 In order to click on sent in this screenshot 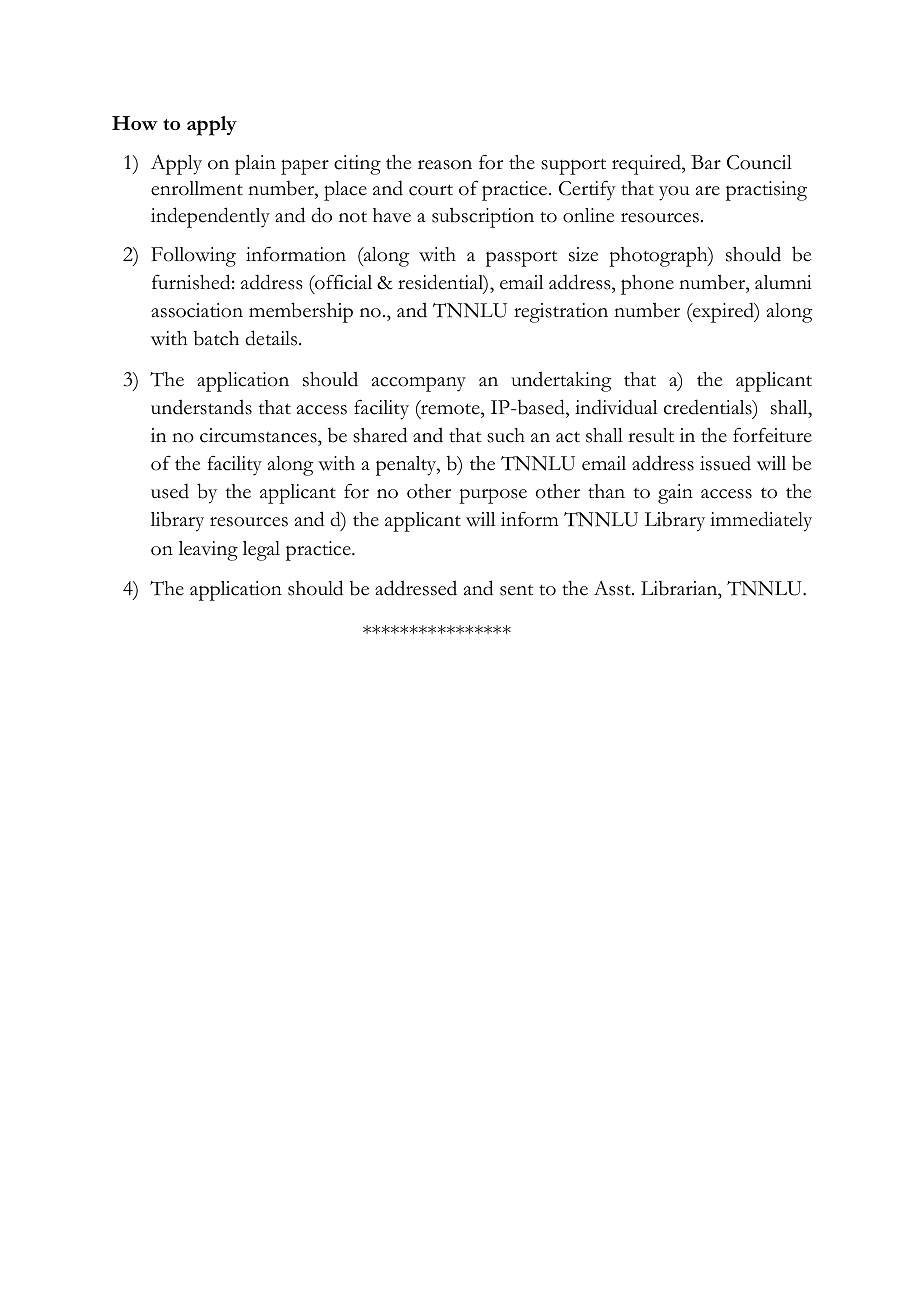, I will do `click(516, 590)`.
